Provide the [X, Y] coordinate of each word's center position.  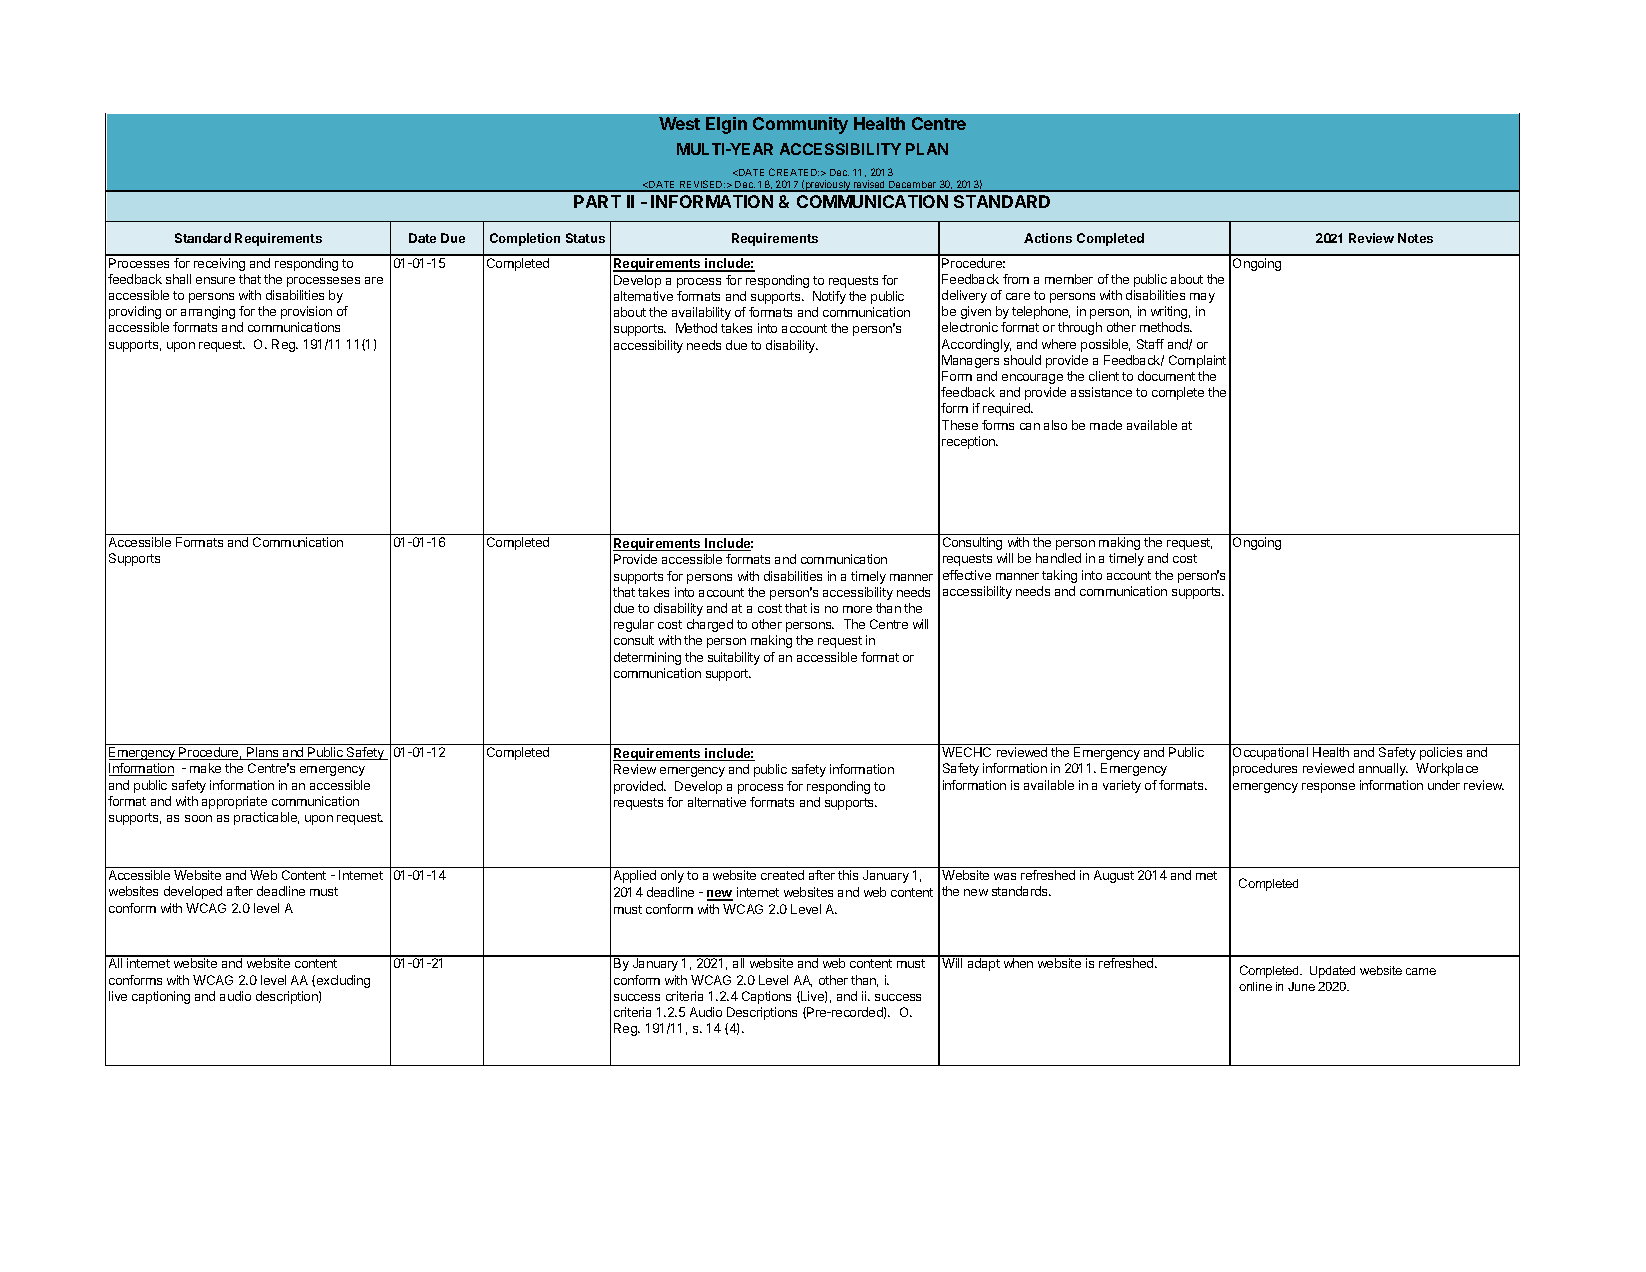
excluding [343, 981]
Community [800, 125]
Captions [766, 997]
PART [597, 201]
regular [634, 625]
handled [1058, 558]
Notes [1415, 238]
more [857, 609]
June [1301, 986]
